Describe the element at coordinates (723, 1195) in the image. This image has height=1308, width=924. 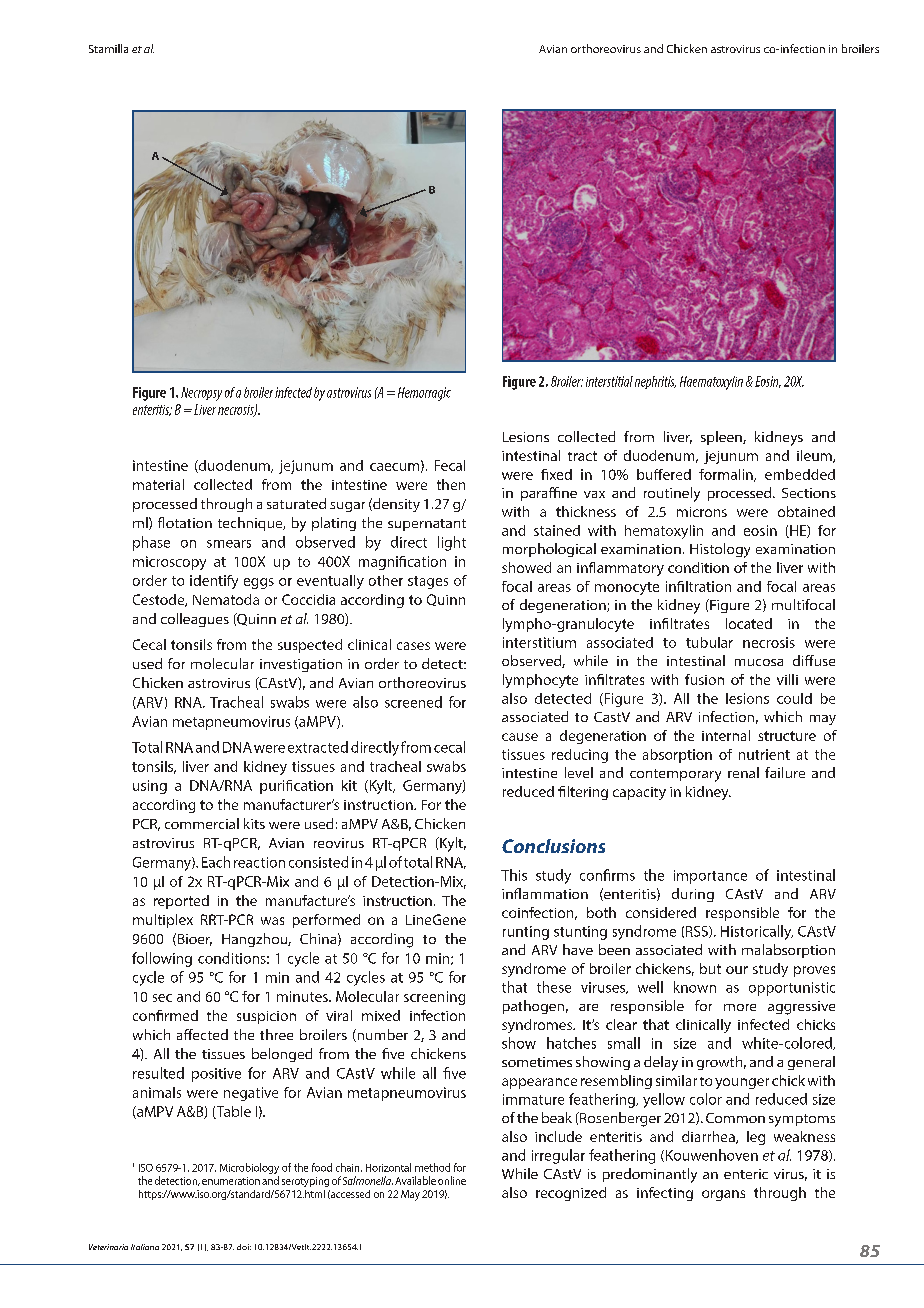
I see `organs` at that location.
